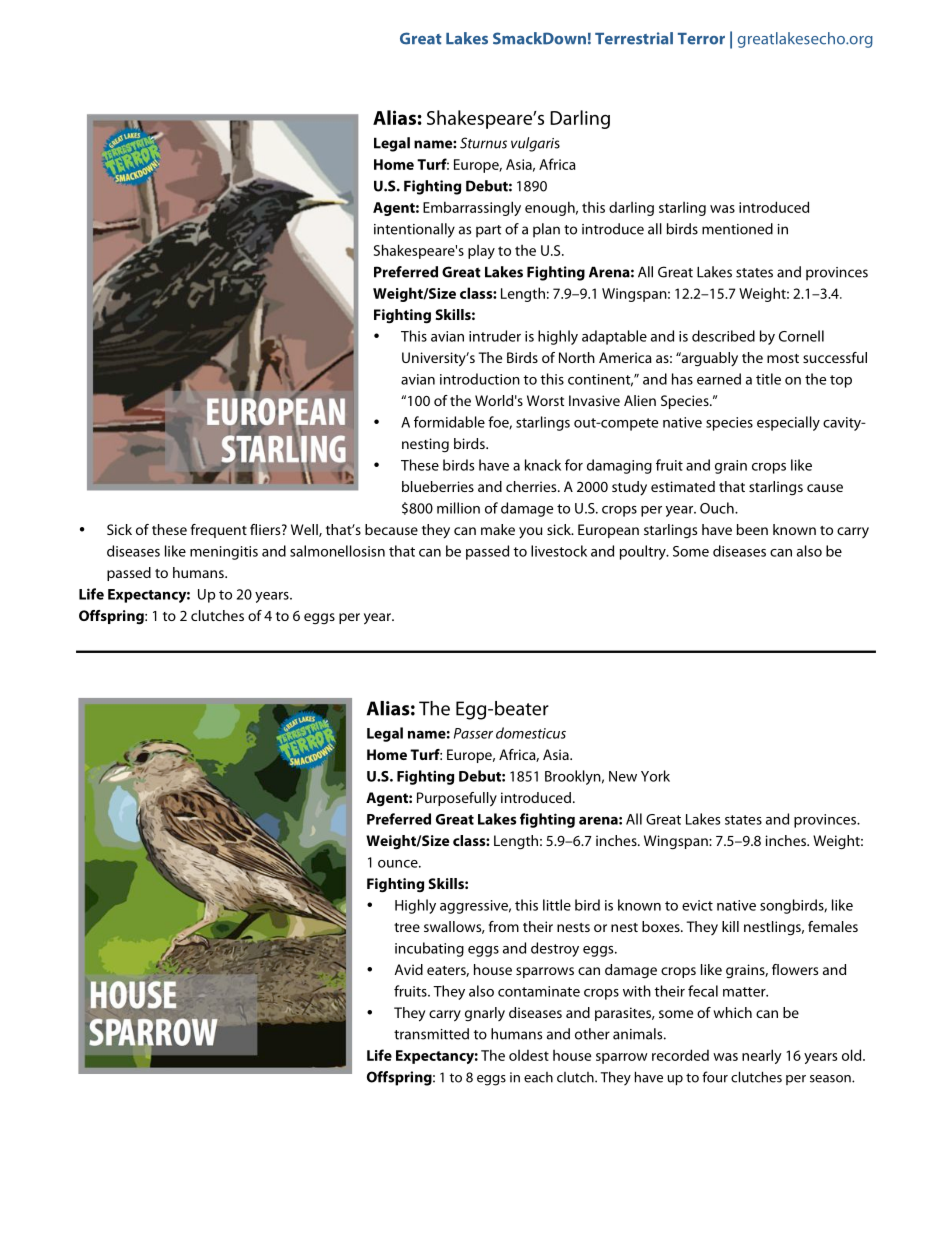 This screenshot has height=1233, width=952. What do you see at coordinates (414, 230) in the screenshot?
I see `intentionally` at bounding box center [414, 230].
